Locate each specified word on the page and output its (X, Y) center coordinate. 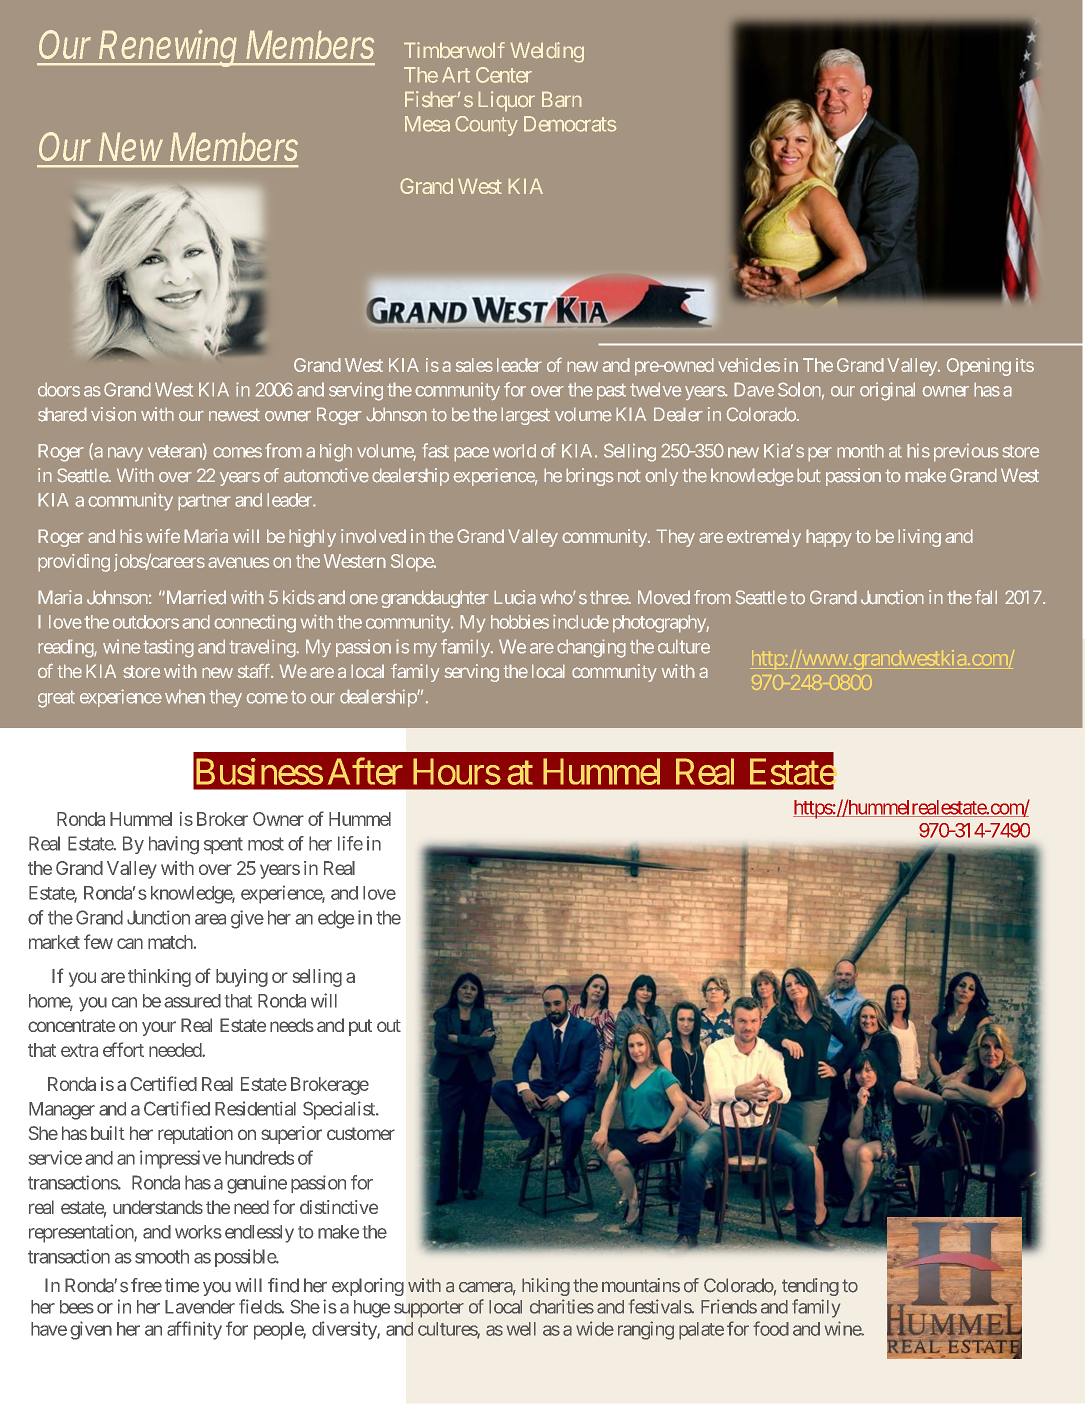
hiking (546, 1287)
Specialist (340, 1110)
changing (591, 648)
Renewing (169, 48)
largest (525, 416)
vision (113, 414)
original (887, 391)
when (185, 696)
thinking (159, 978)
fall (986, 597)
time (182, 1285)
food (771, 1328)
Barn (561, 99)
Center (504, 75)
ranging (646, 1330)
